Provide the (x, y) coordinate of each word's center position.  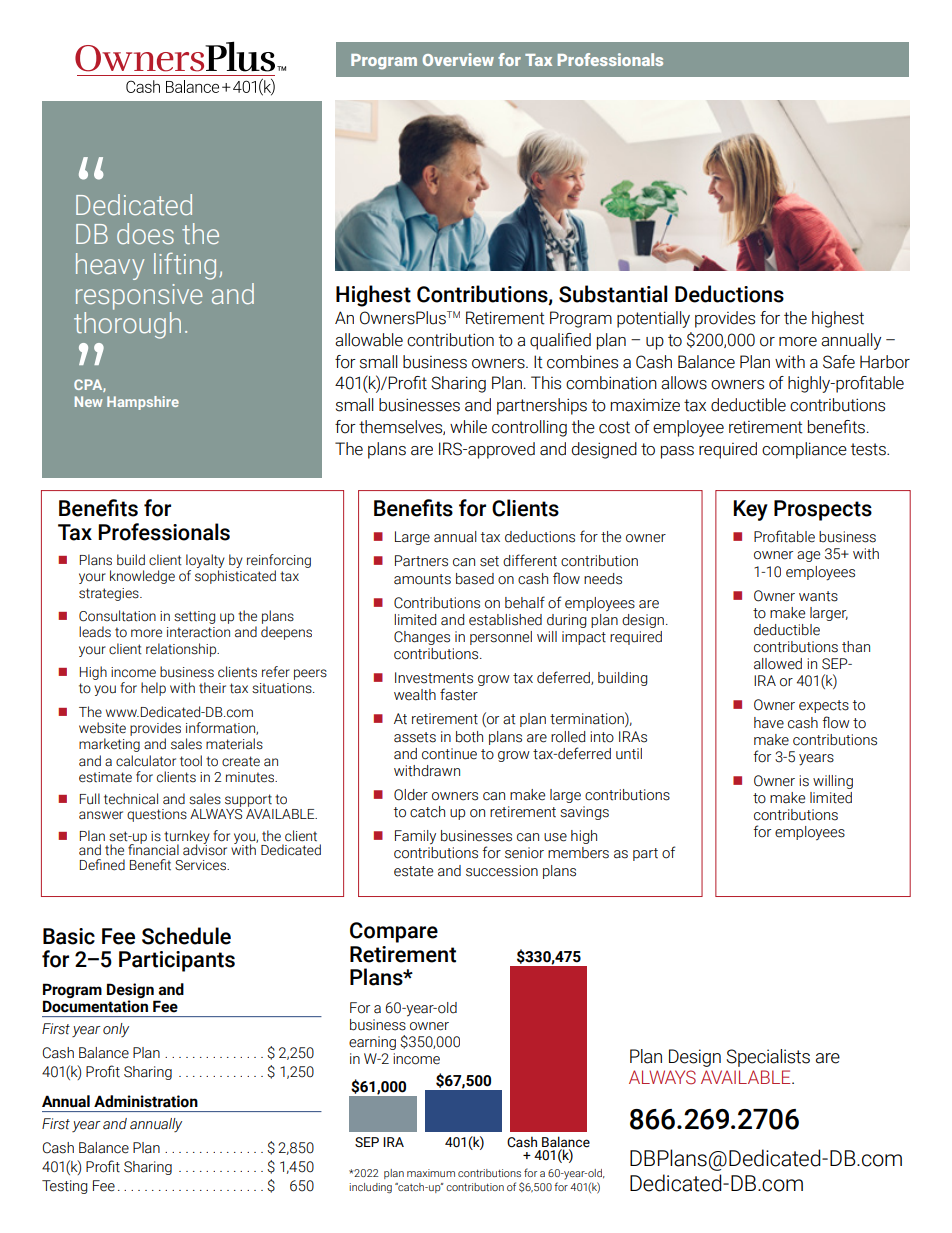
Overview (458, 59)
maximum (431, 1173)
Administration (146, 1101)
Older (411, 795)
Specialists (768, 1058)
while (468, 427)
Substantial (613, 294)
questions (157, 815)
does (145, 234)
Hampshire (143, 403)
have (769, 723)
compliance (804, 450)
